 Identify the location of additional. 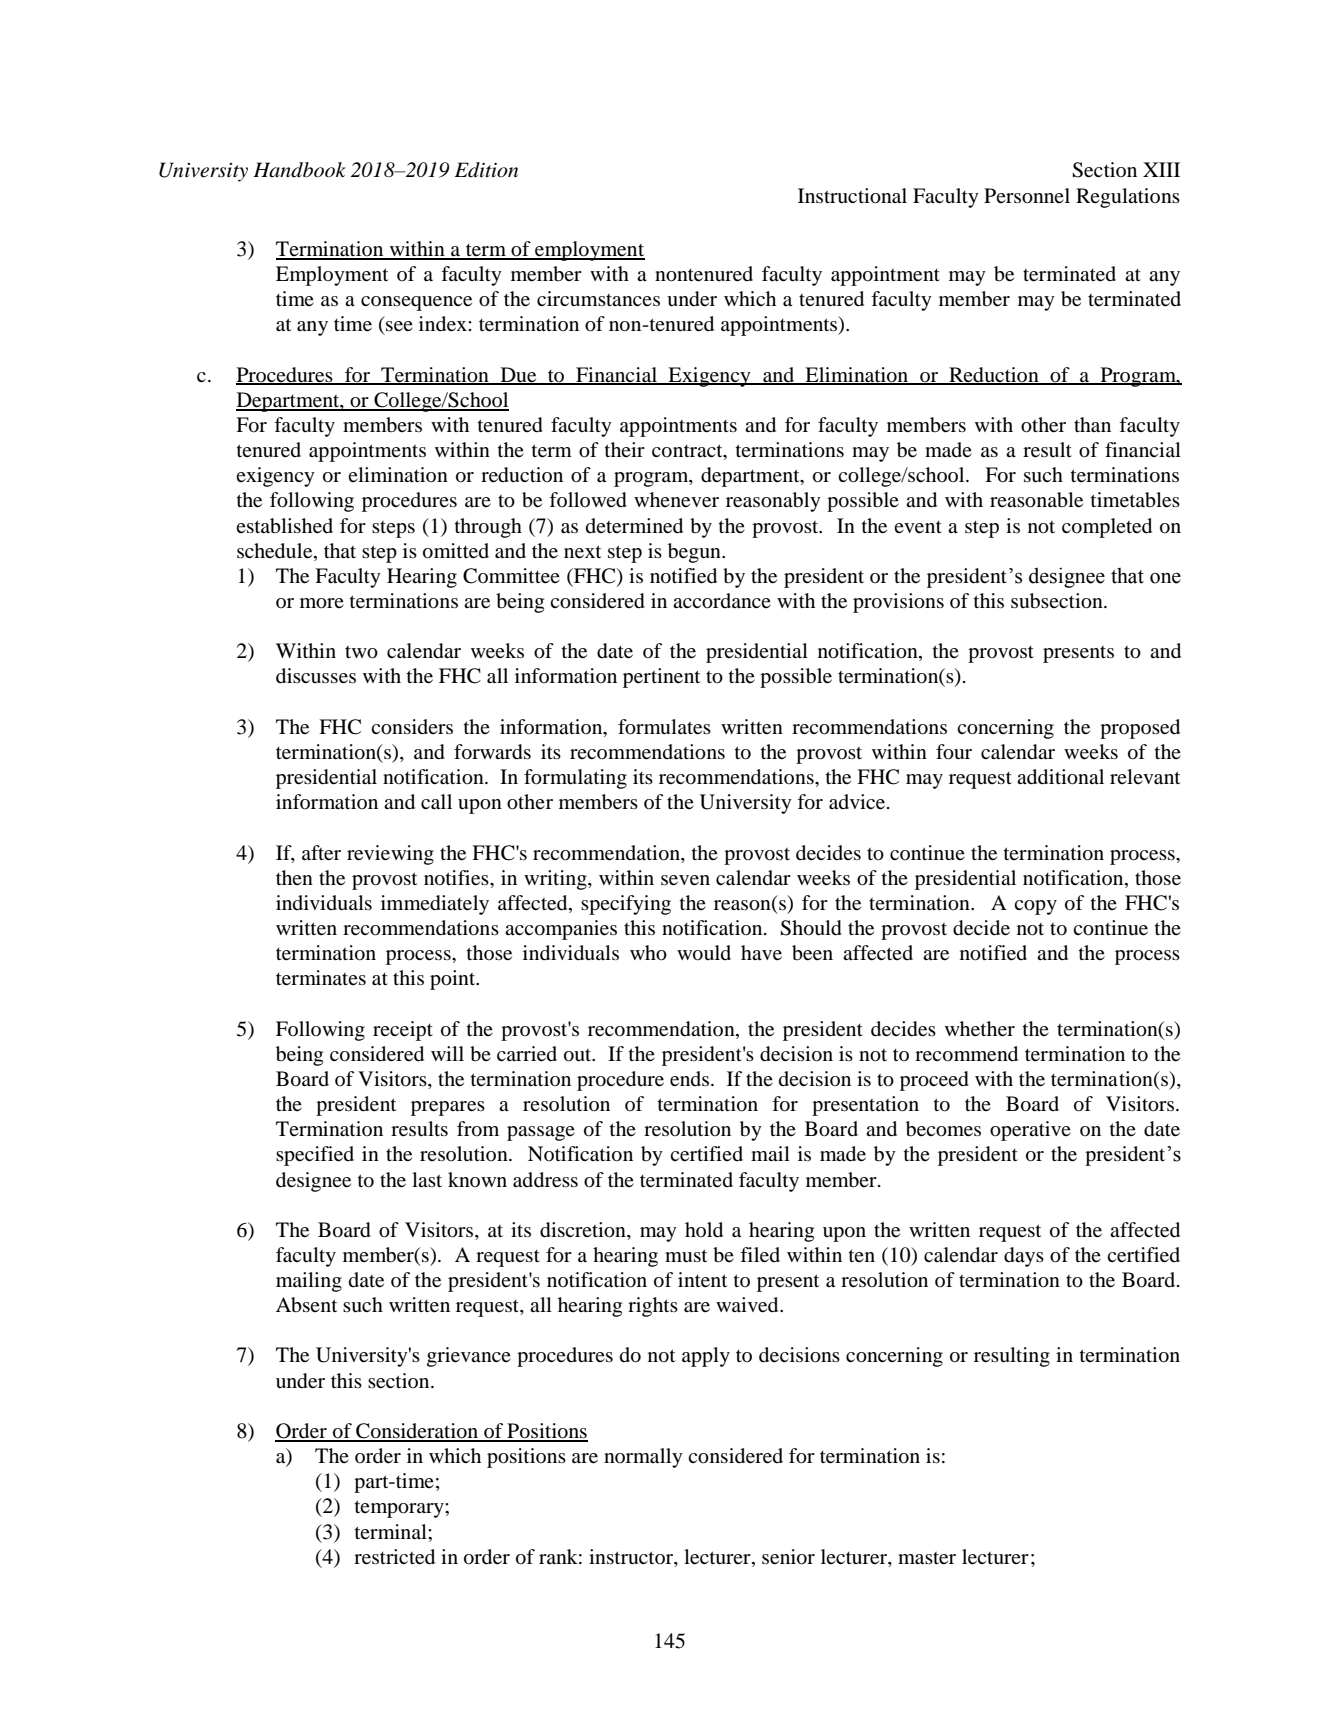
(1060, 777).
